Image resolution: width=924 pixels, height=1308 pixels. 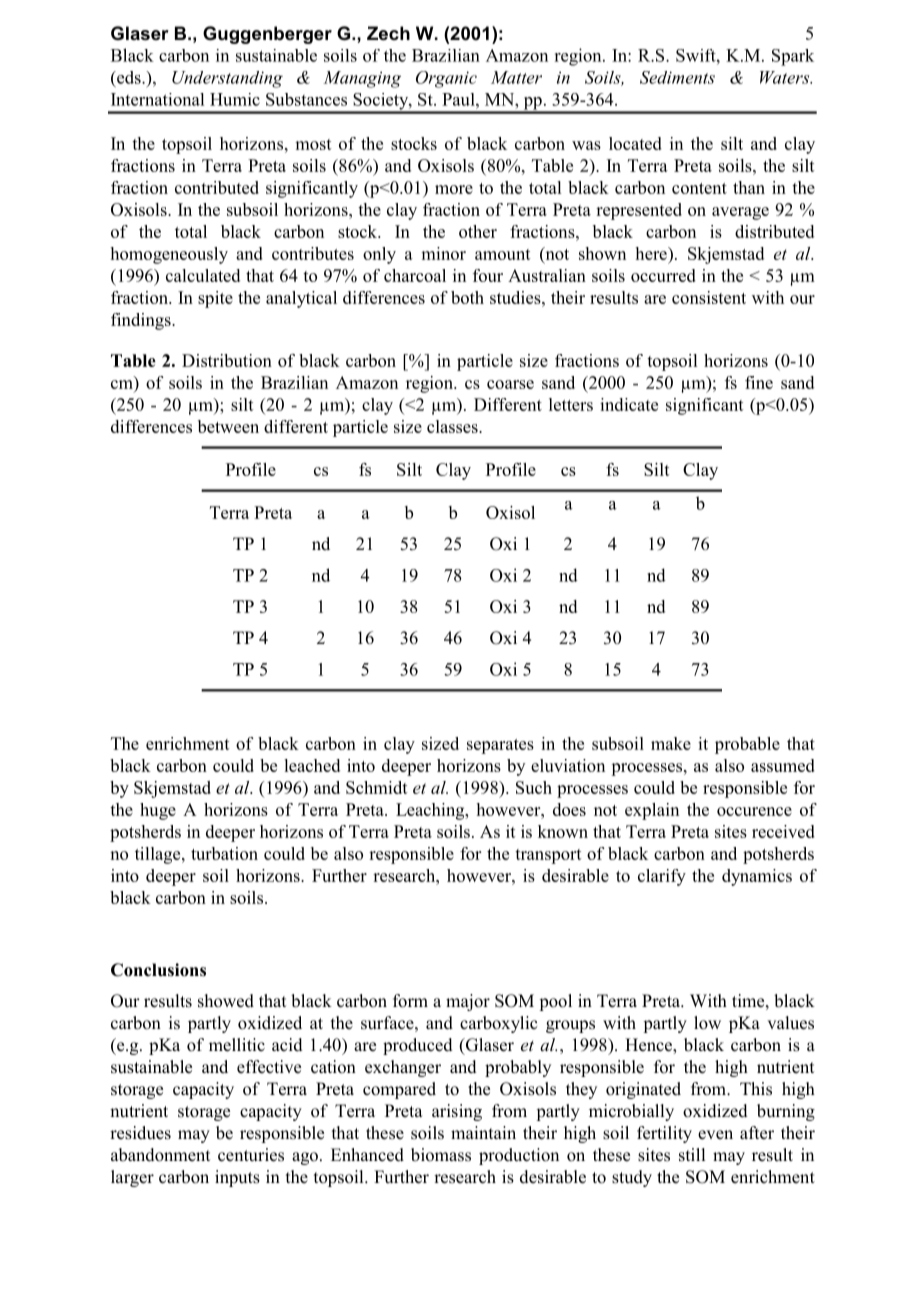 I want to click on centuries, so click(x=251, y=1155).
